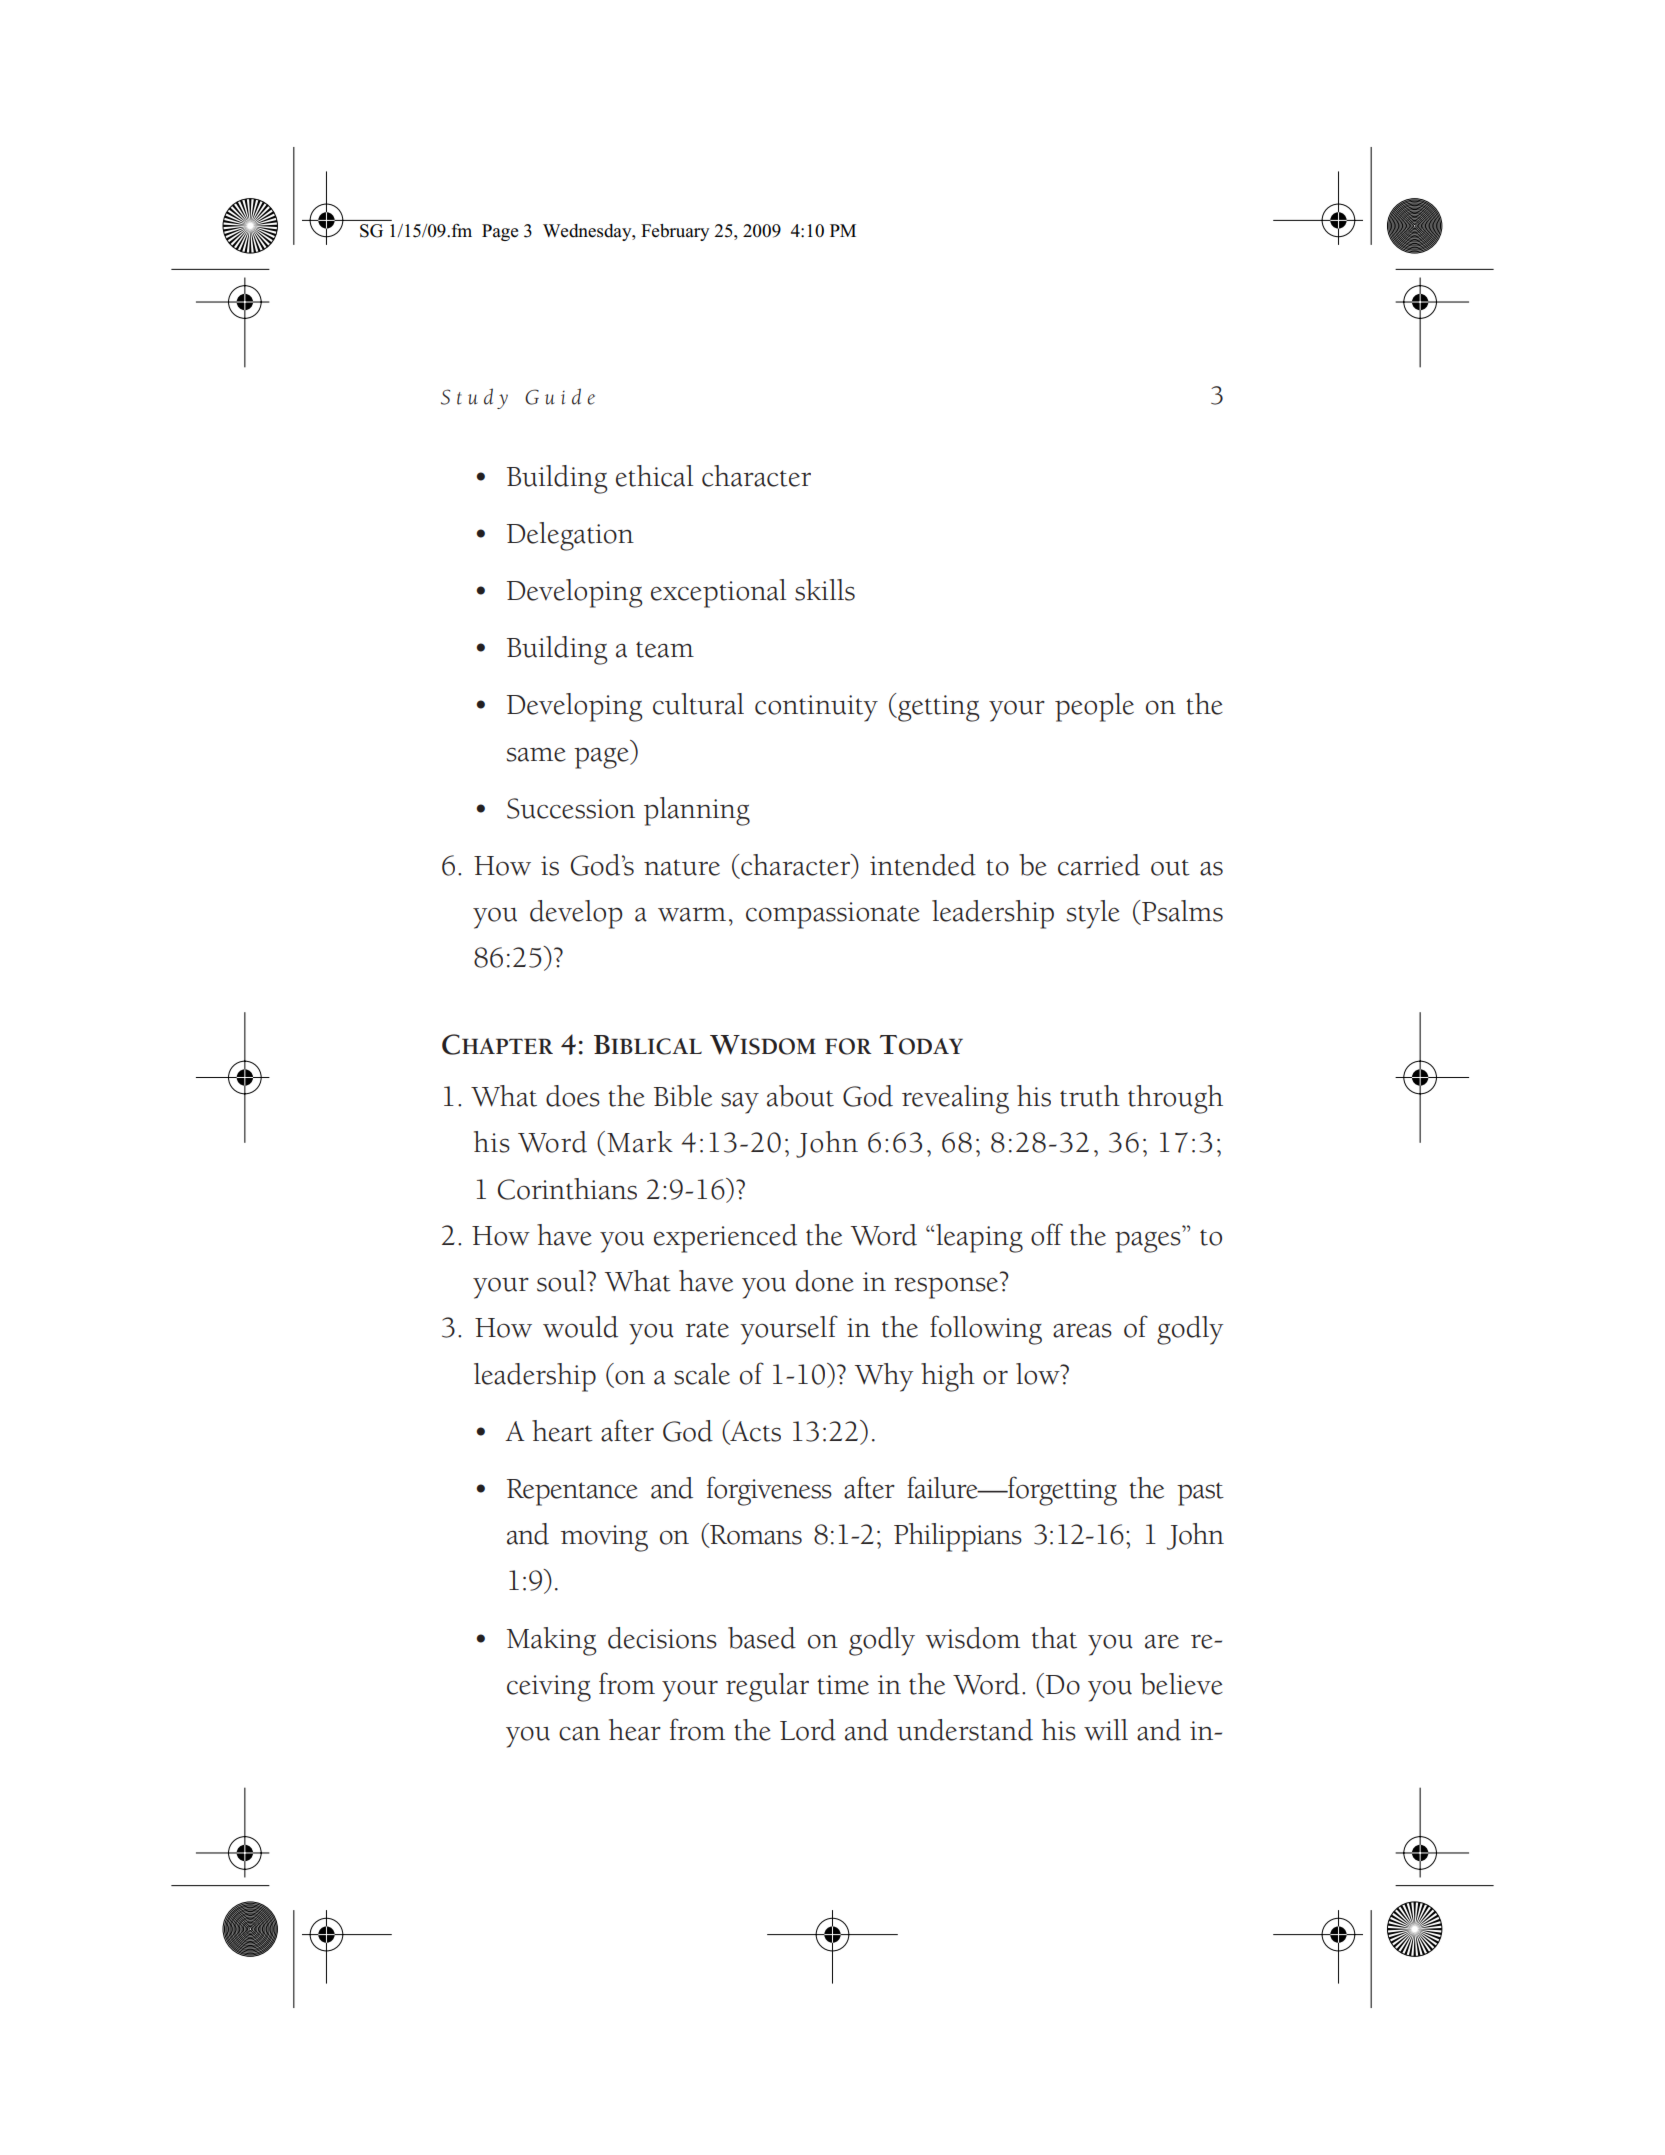 The height and width of the screenshot is (2155, 1665). Describe the element at coordinates (825, 1281) in the screenshot. I see `done` at that location.
